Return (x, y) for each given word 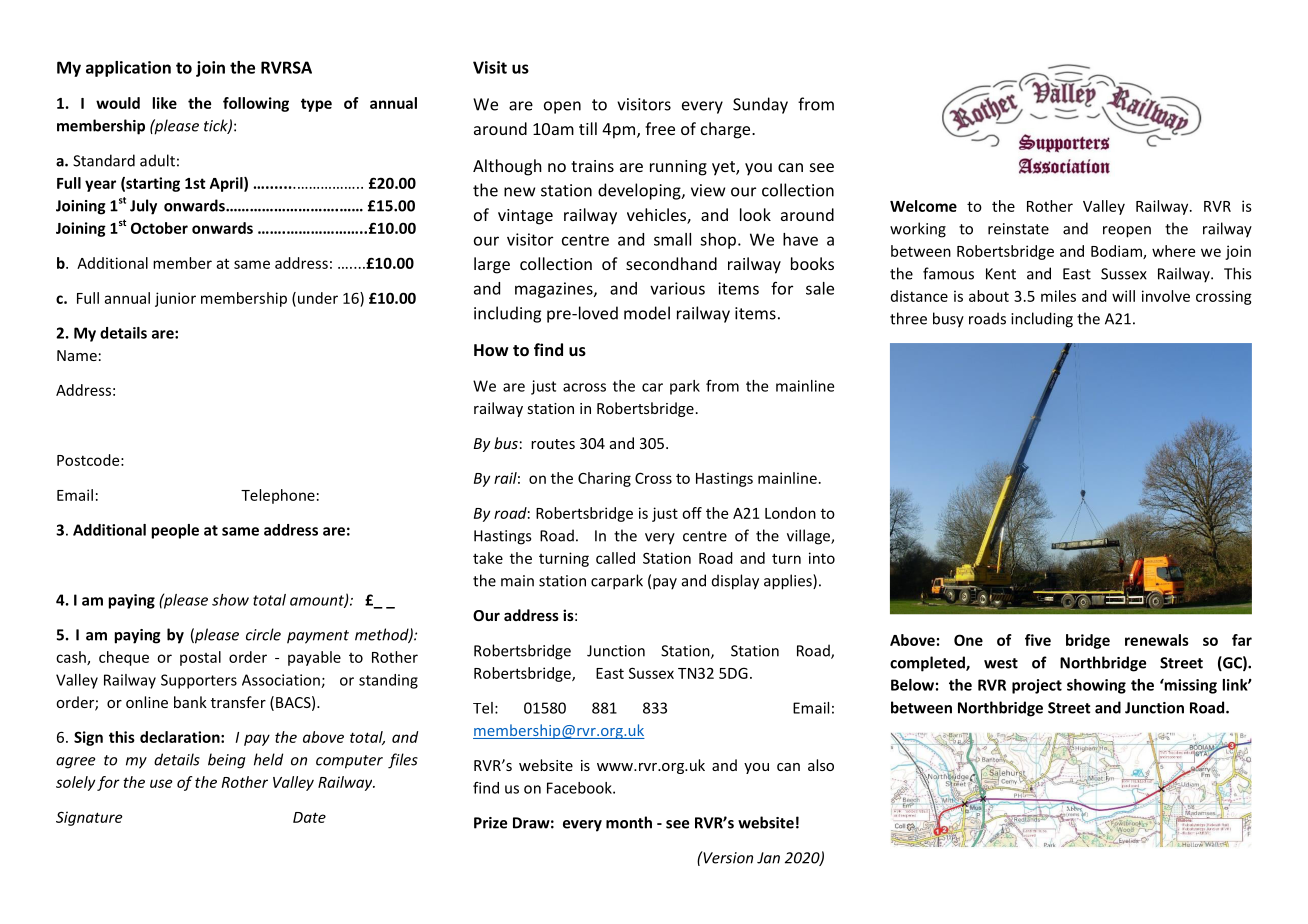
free (660, 128)
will (1123, 296)
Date (309, 817)
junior (175, 299)
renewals (1157, 640)
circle (263, 634)
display (735, 582)
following (256, 104)
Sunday (760, 105)
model (647, 313)
